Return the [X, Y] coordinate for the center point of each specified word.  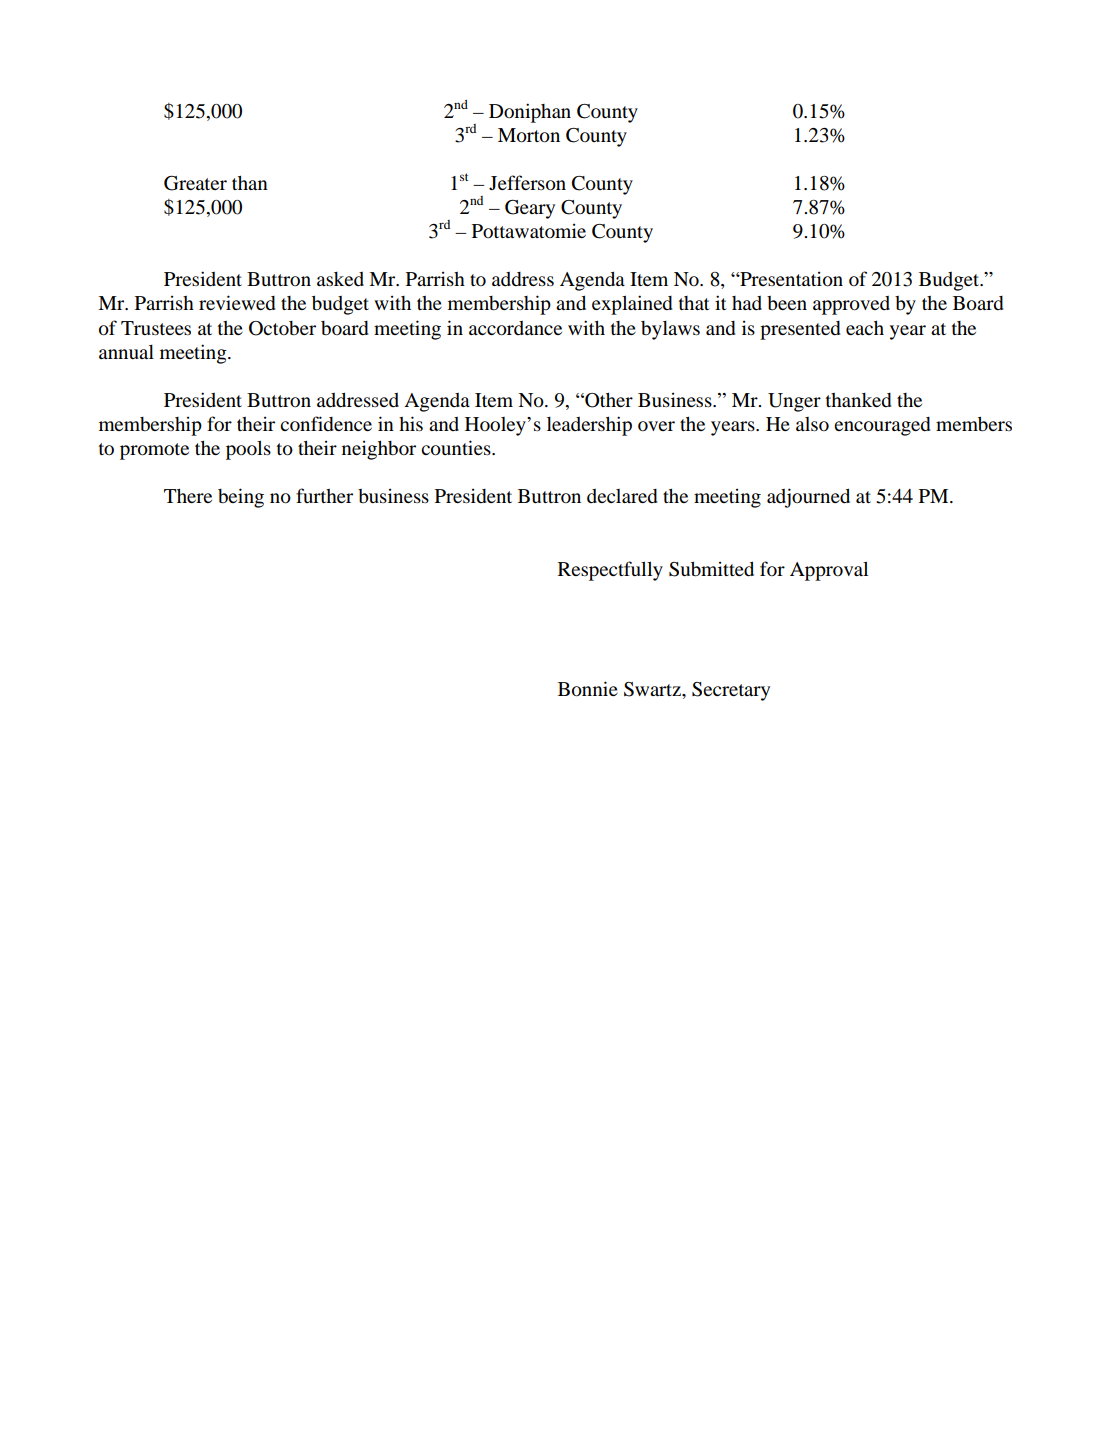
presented [800, 330]
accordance [515, 328]
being [241, 498]
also [812, 424]
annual [126, 352]
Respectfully [610, 571]
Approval [829, 571]
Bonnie [588, 689]
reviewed [237, 303]
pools [248, 450]
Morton [529, 135]
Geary [530, 209]
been [787, 303]
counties [457, 448]
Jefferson [527, 183]
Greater [195, 183]
